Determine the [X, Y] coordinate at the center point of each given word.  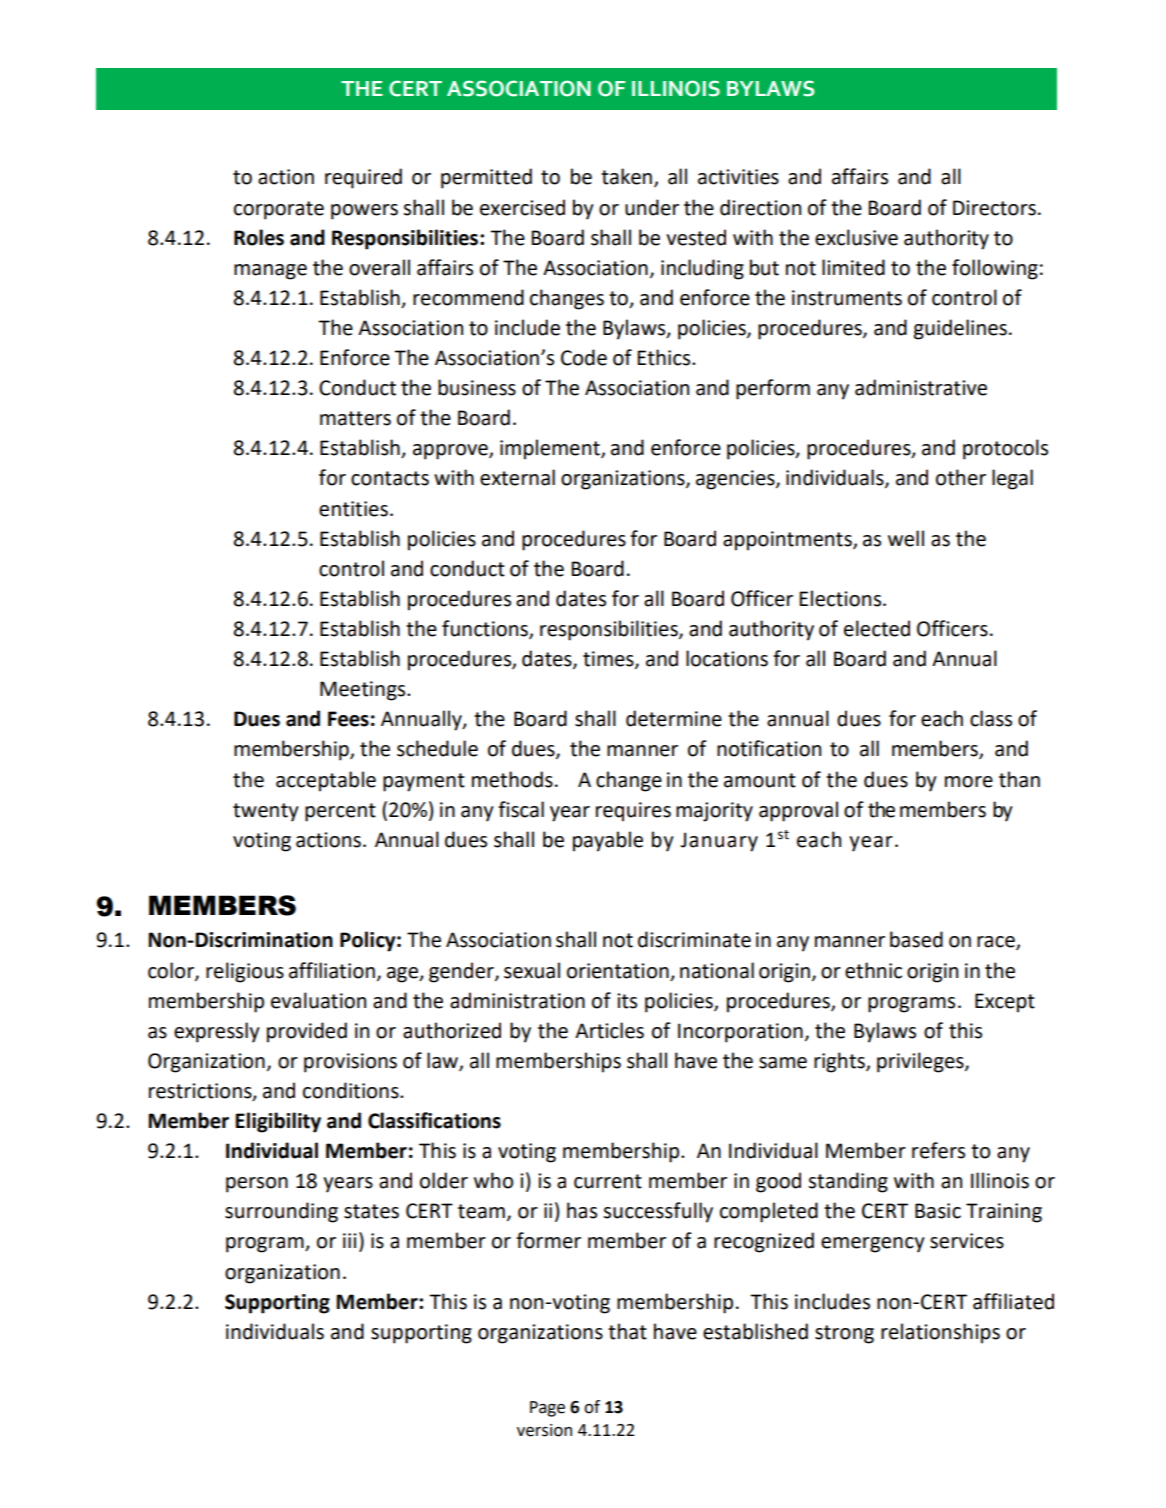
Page [547, 1409]
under [652, 207]
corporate [279, 210]
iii [349, 1240]
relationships [940, 1333]
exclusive [856, 237]
